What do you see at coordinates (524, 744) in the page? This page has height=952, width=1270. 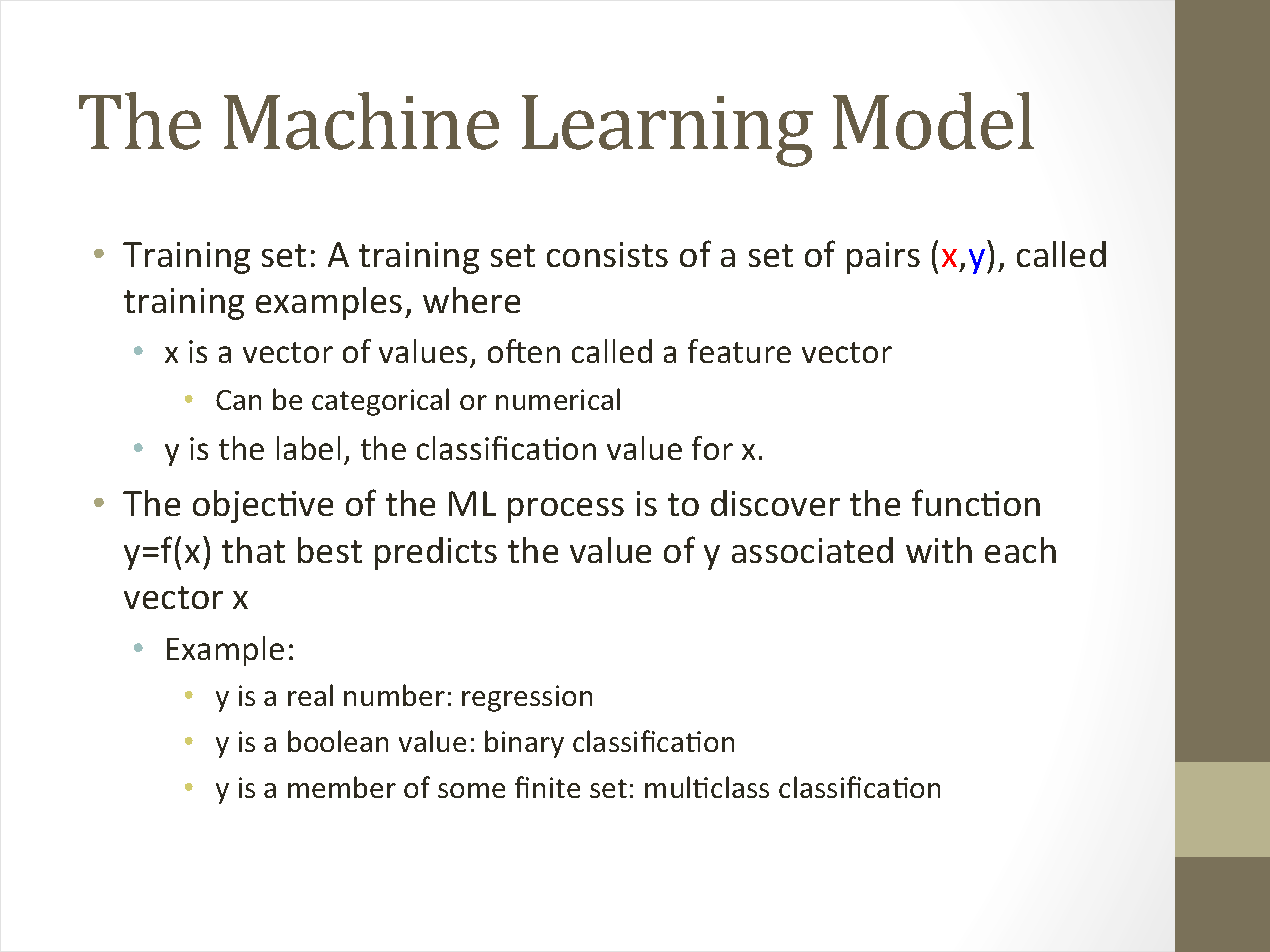 I see `binary` at bounding box center [524, 744].
